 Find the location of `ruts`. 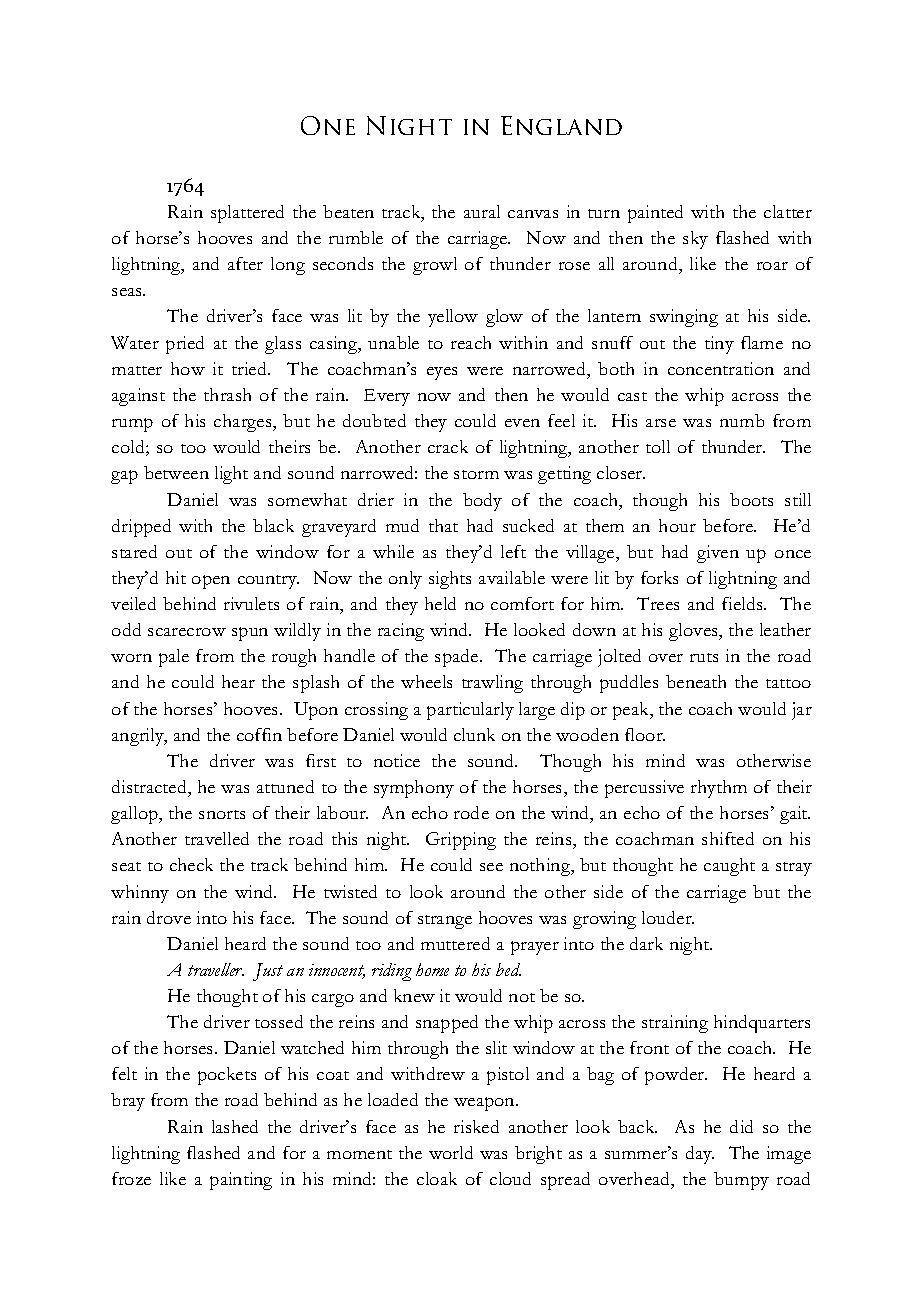

ruts is located at coordinates (704, 657).
